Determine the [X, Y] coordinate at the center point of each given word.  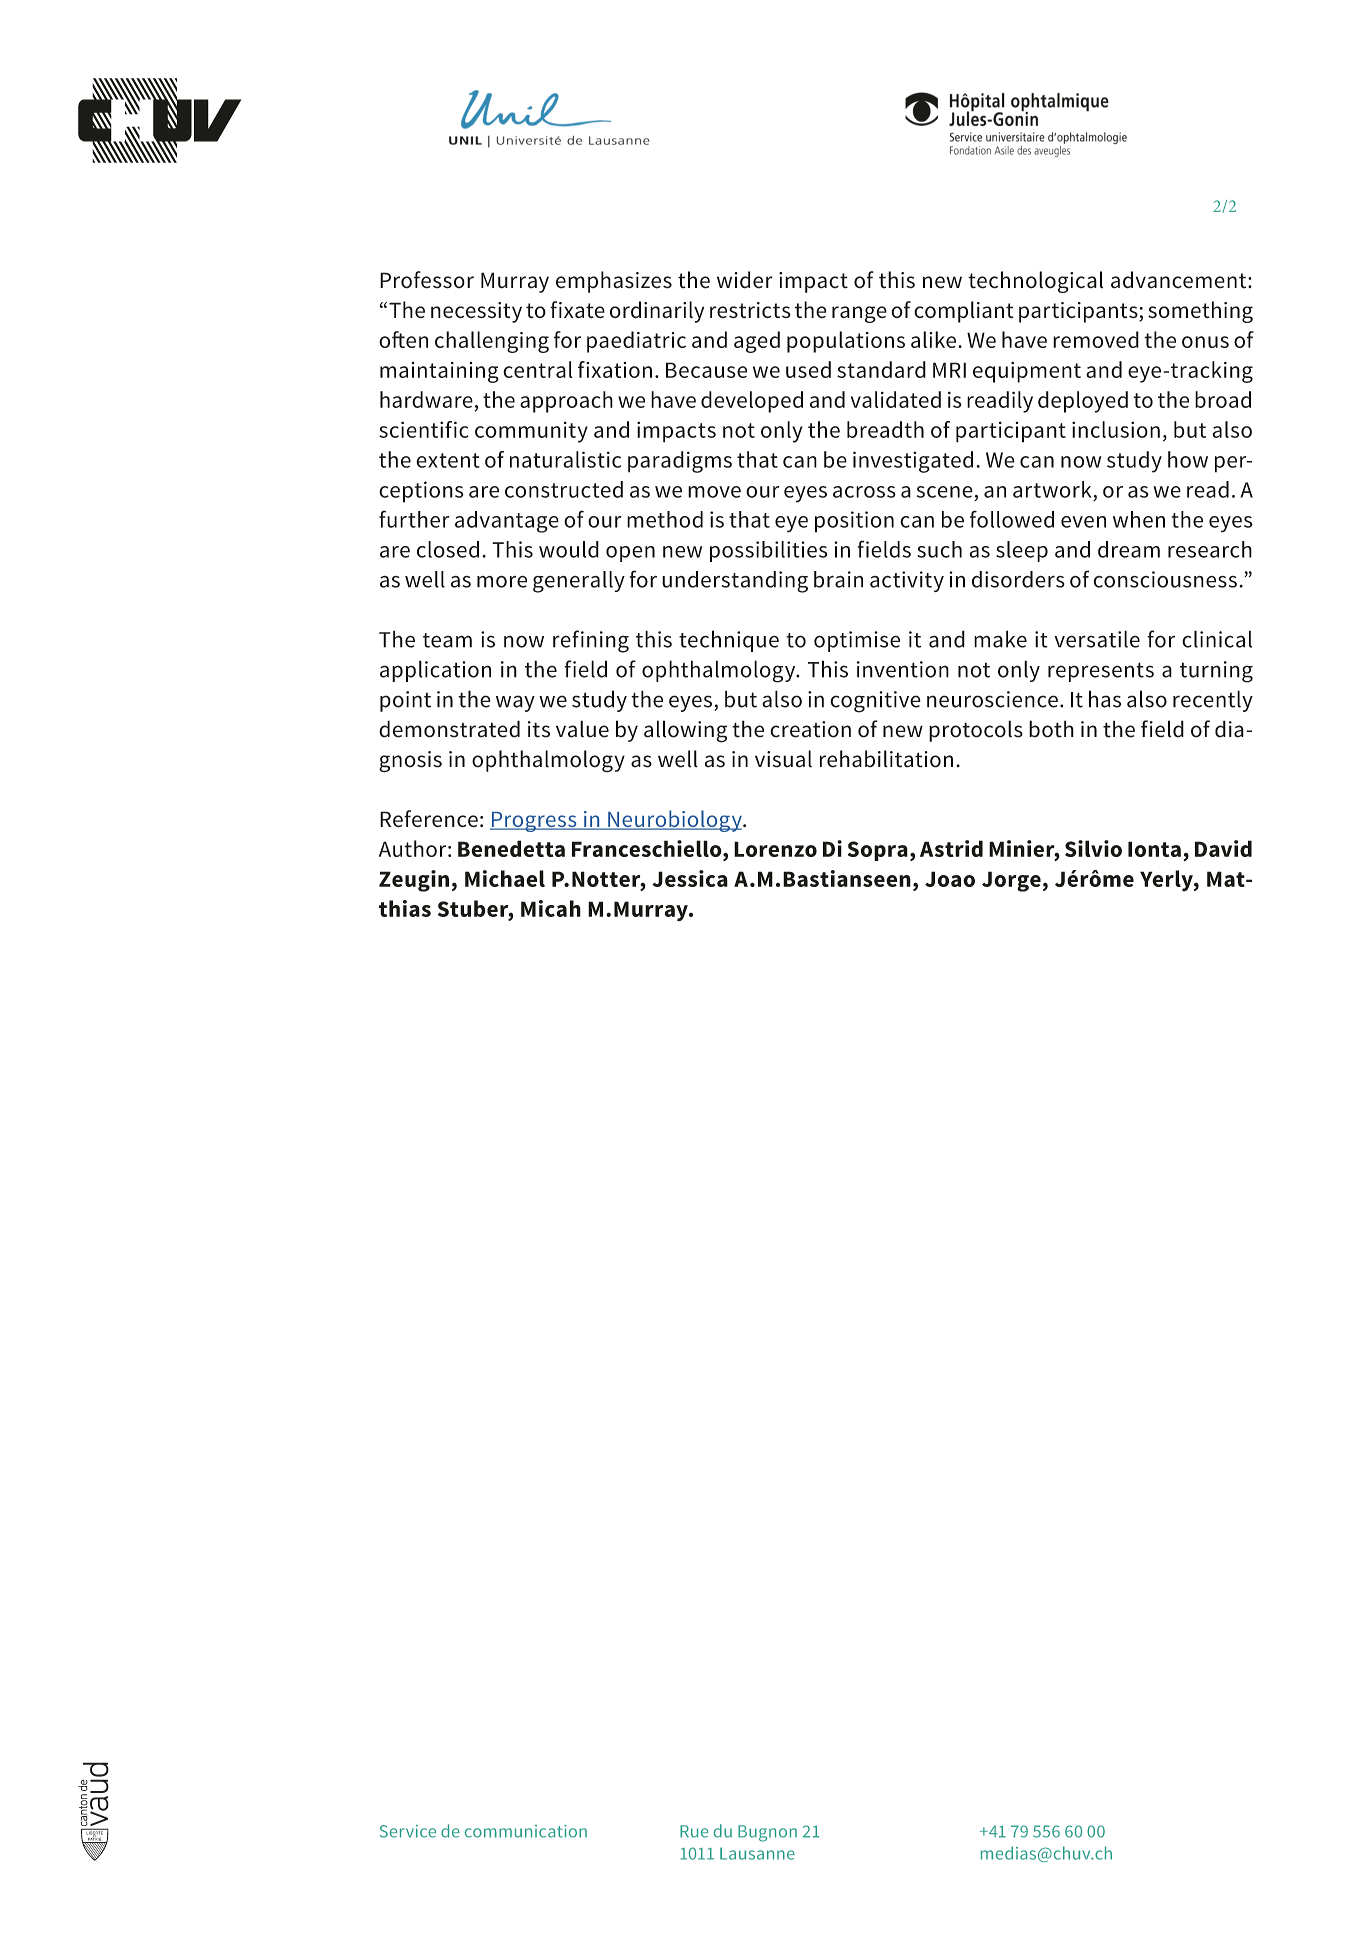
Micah [551, 908]
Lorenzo [775, 849]
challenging [492, 342]
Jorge [1011, 881]
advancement [1180, 280]
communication [526, 1831]
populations [846, 342]
